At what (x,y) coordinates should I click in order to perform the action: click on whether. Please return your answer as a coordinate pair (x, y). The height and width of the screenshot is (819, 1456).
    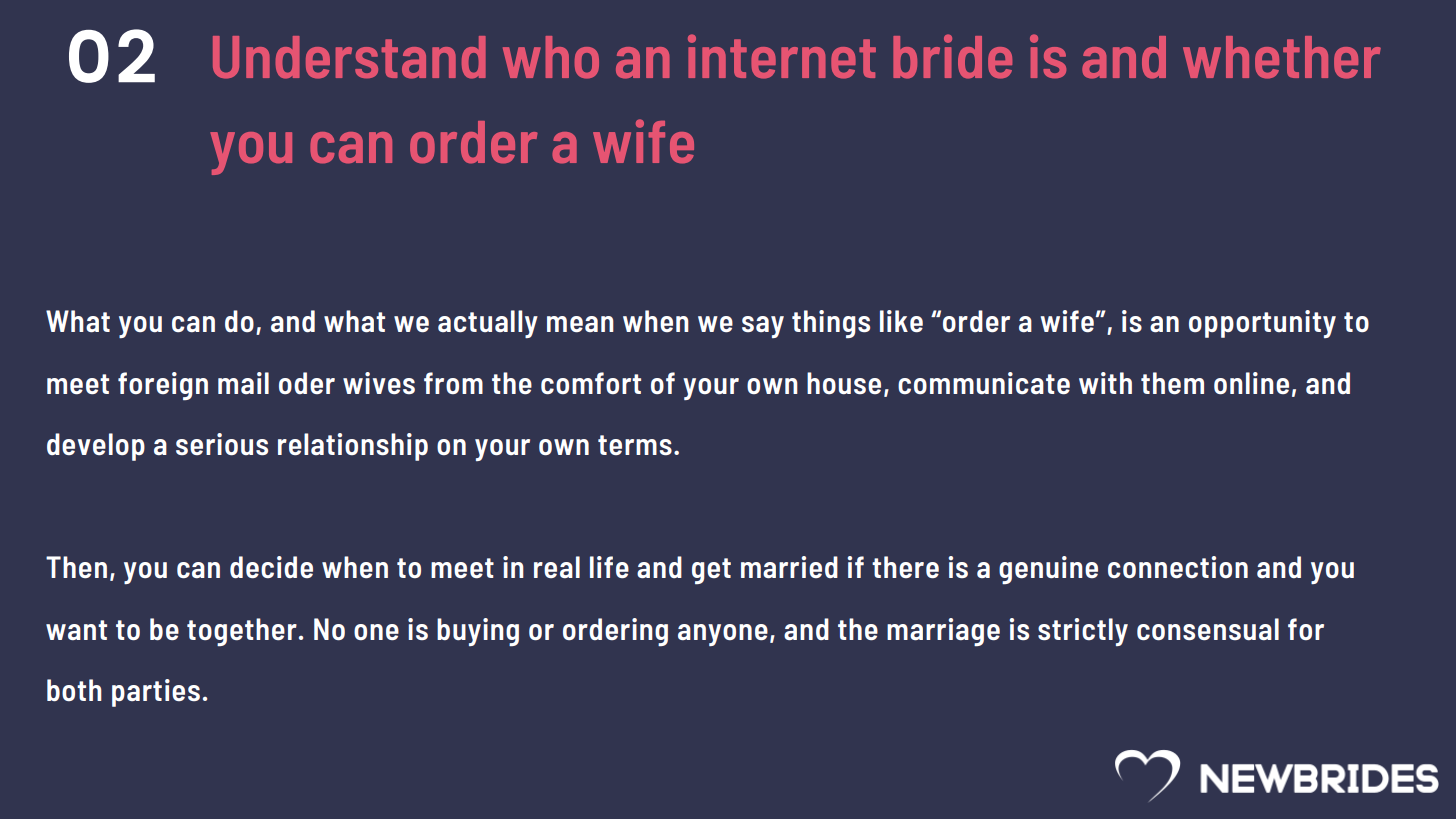
    Looking at the image, I should click on (1282, 57).
